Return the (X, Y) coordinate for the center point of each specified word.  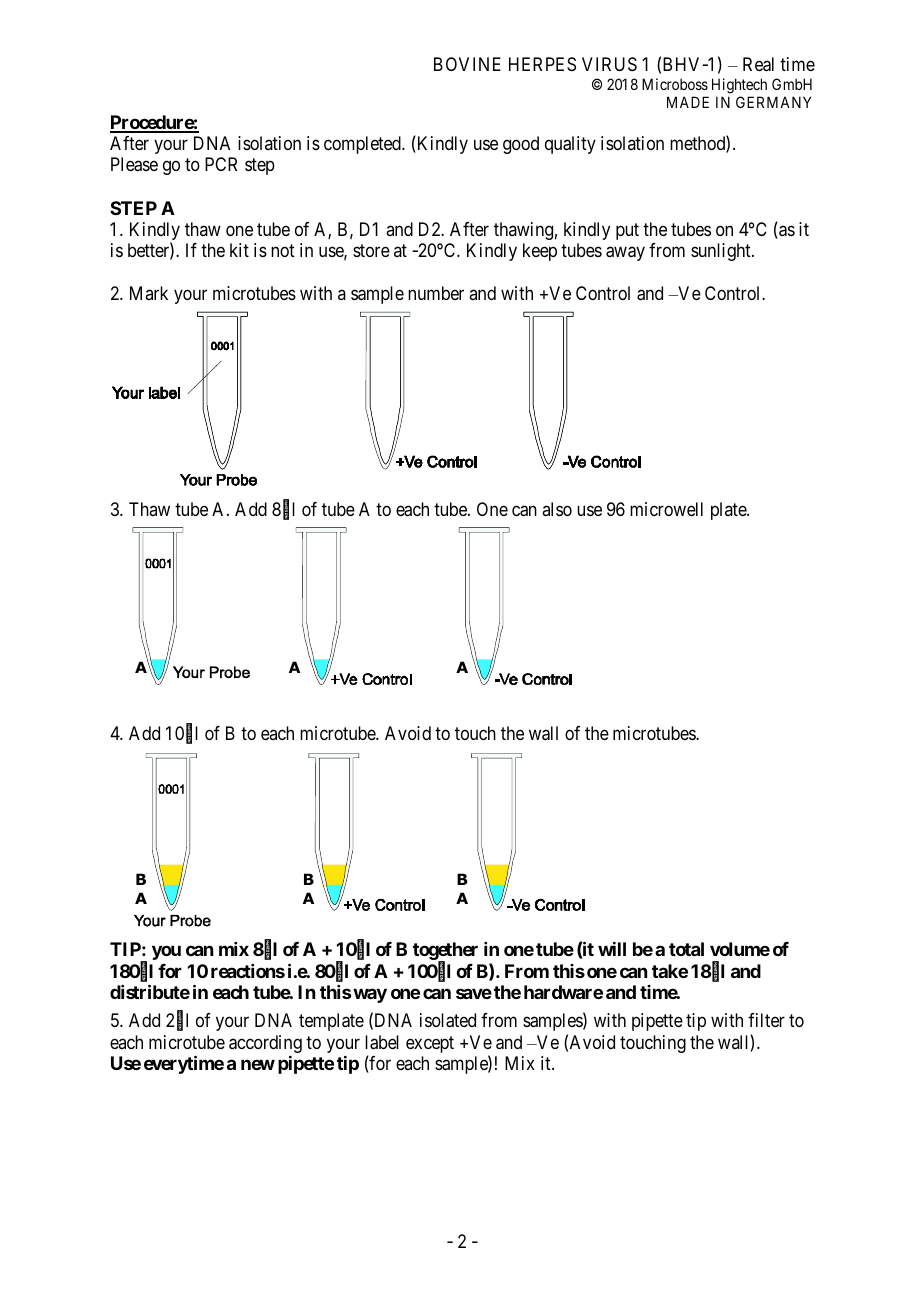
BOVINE (467, 64)
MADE (688, 102)
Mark (149, 293)
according (265, 1044)
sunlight (722, 252)
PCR (221, 164)
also (557, 509)
